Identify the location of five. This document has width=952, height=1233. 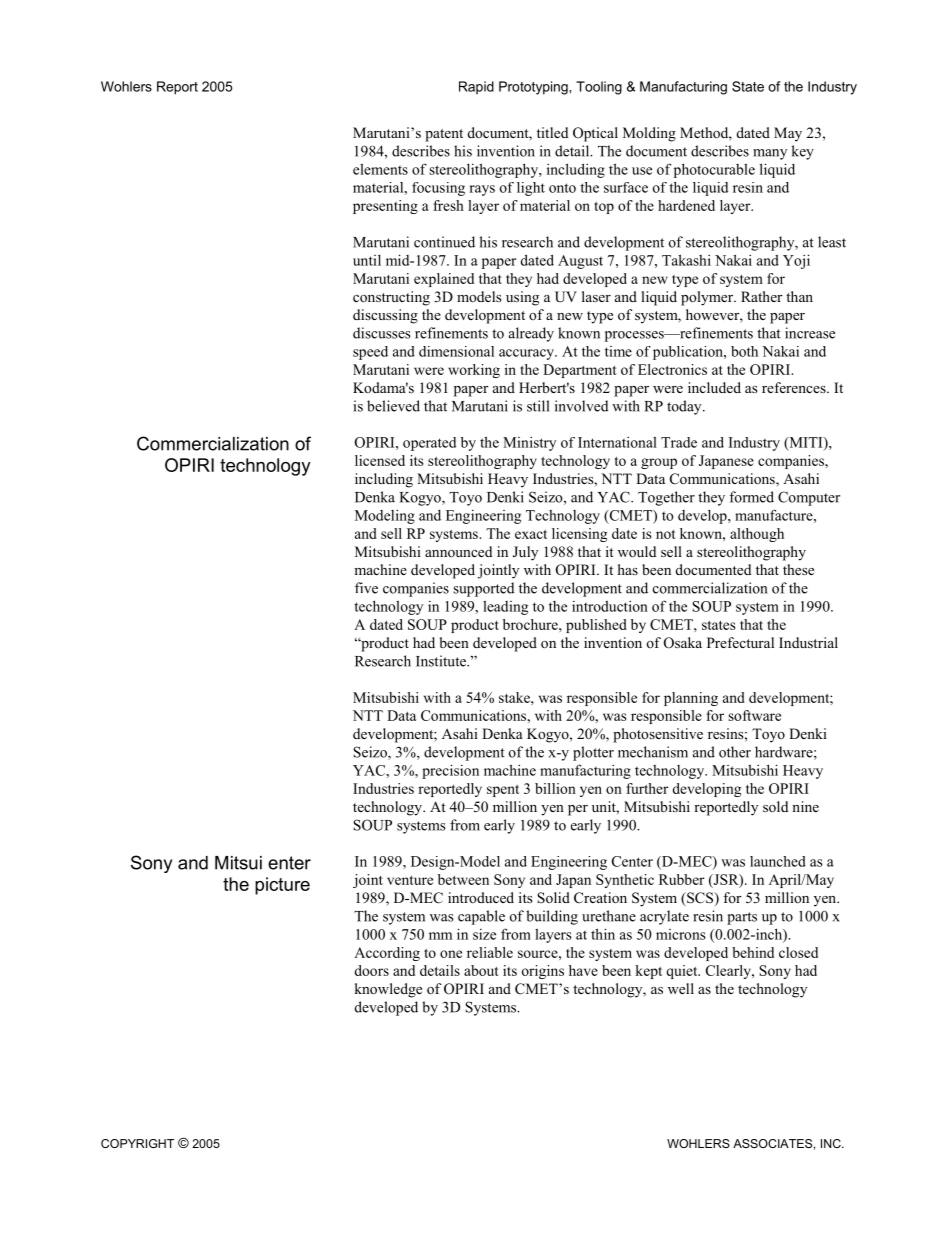
(366, 588).
